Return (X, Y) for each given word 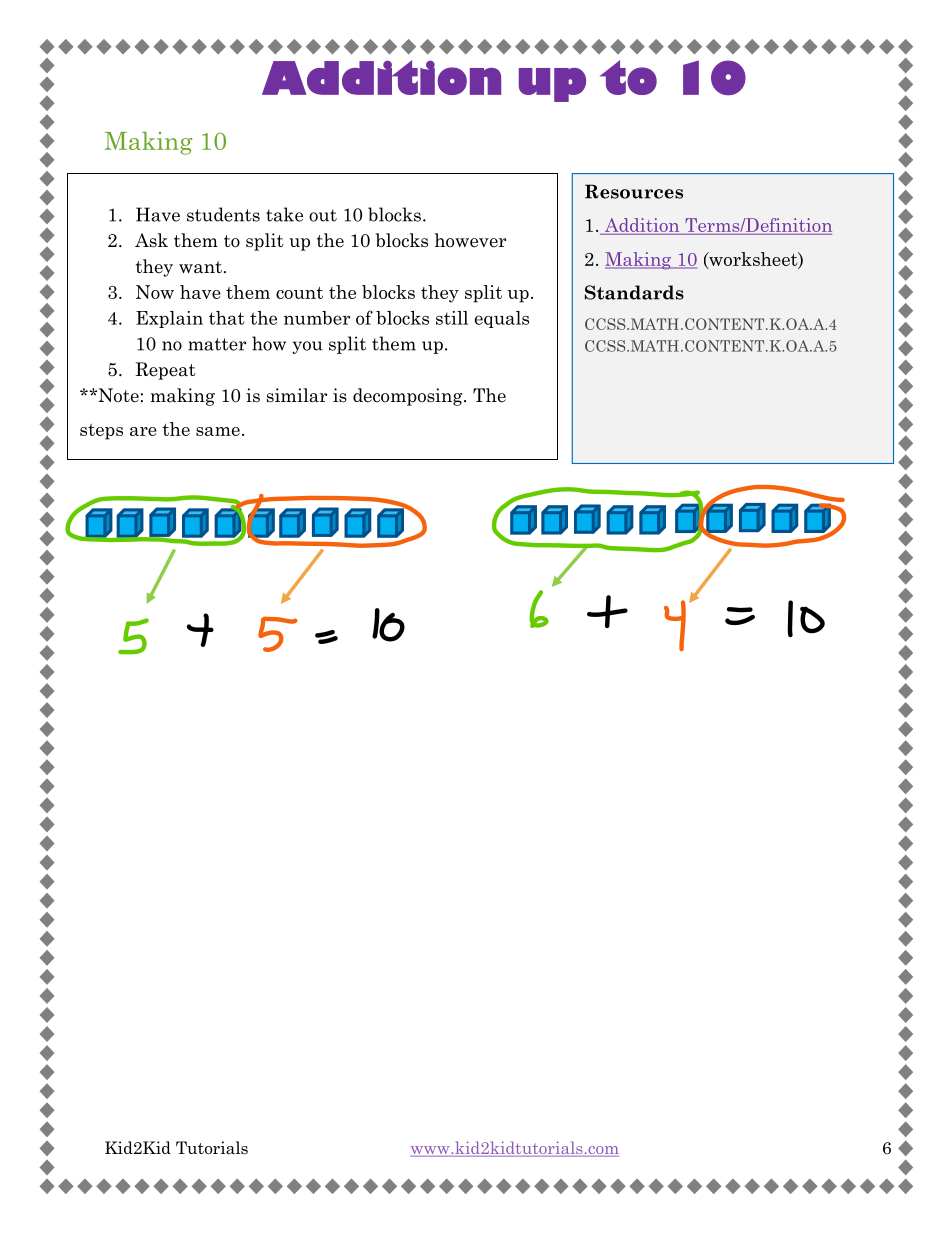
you (307, 347)
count (299, 293)
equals (502, 319)
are (143, 431)
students (223, 214)
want (200, 267)
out (323, 215)
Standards (634, 292)
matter (217, 344)
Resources (634, 191)
